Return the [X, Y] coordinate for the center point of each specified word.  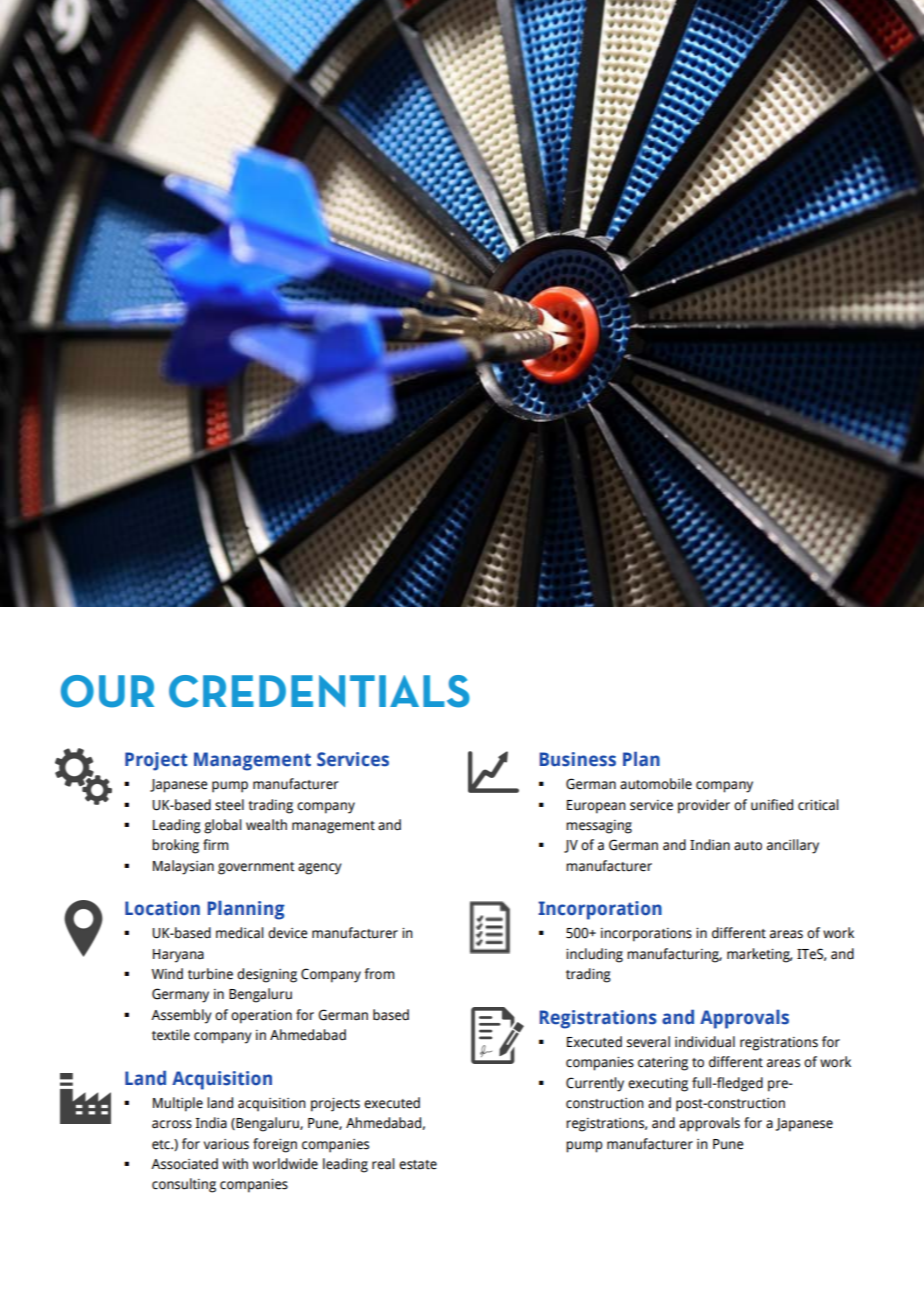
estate [418, 1165]
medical [240, 933]
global [223, 826]
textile [171, 1035]
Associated [184, 1164]
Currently [595, 1084]
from [379, 974]
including [594, 955]
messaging [599, 827]
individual [705, 1042]
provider [704, 806]
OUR [107, 691]
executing [658, 1085]
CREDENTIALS [319, 691]
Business [578, 759]
